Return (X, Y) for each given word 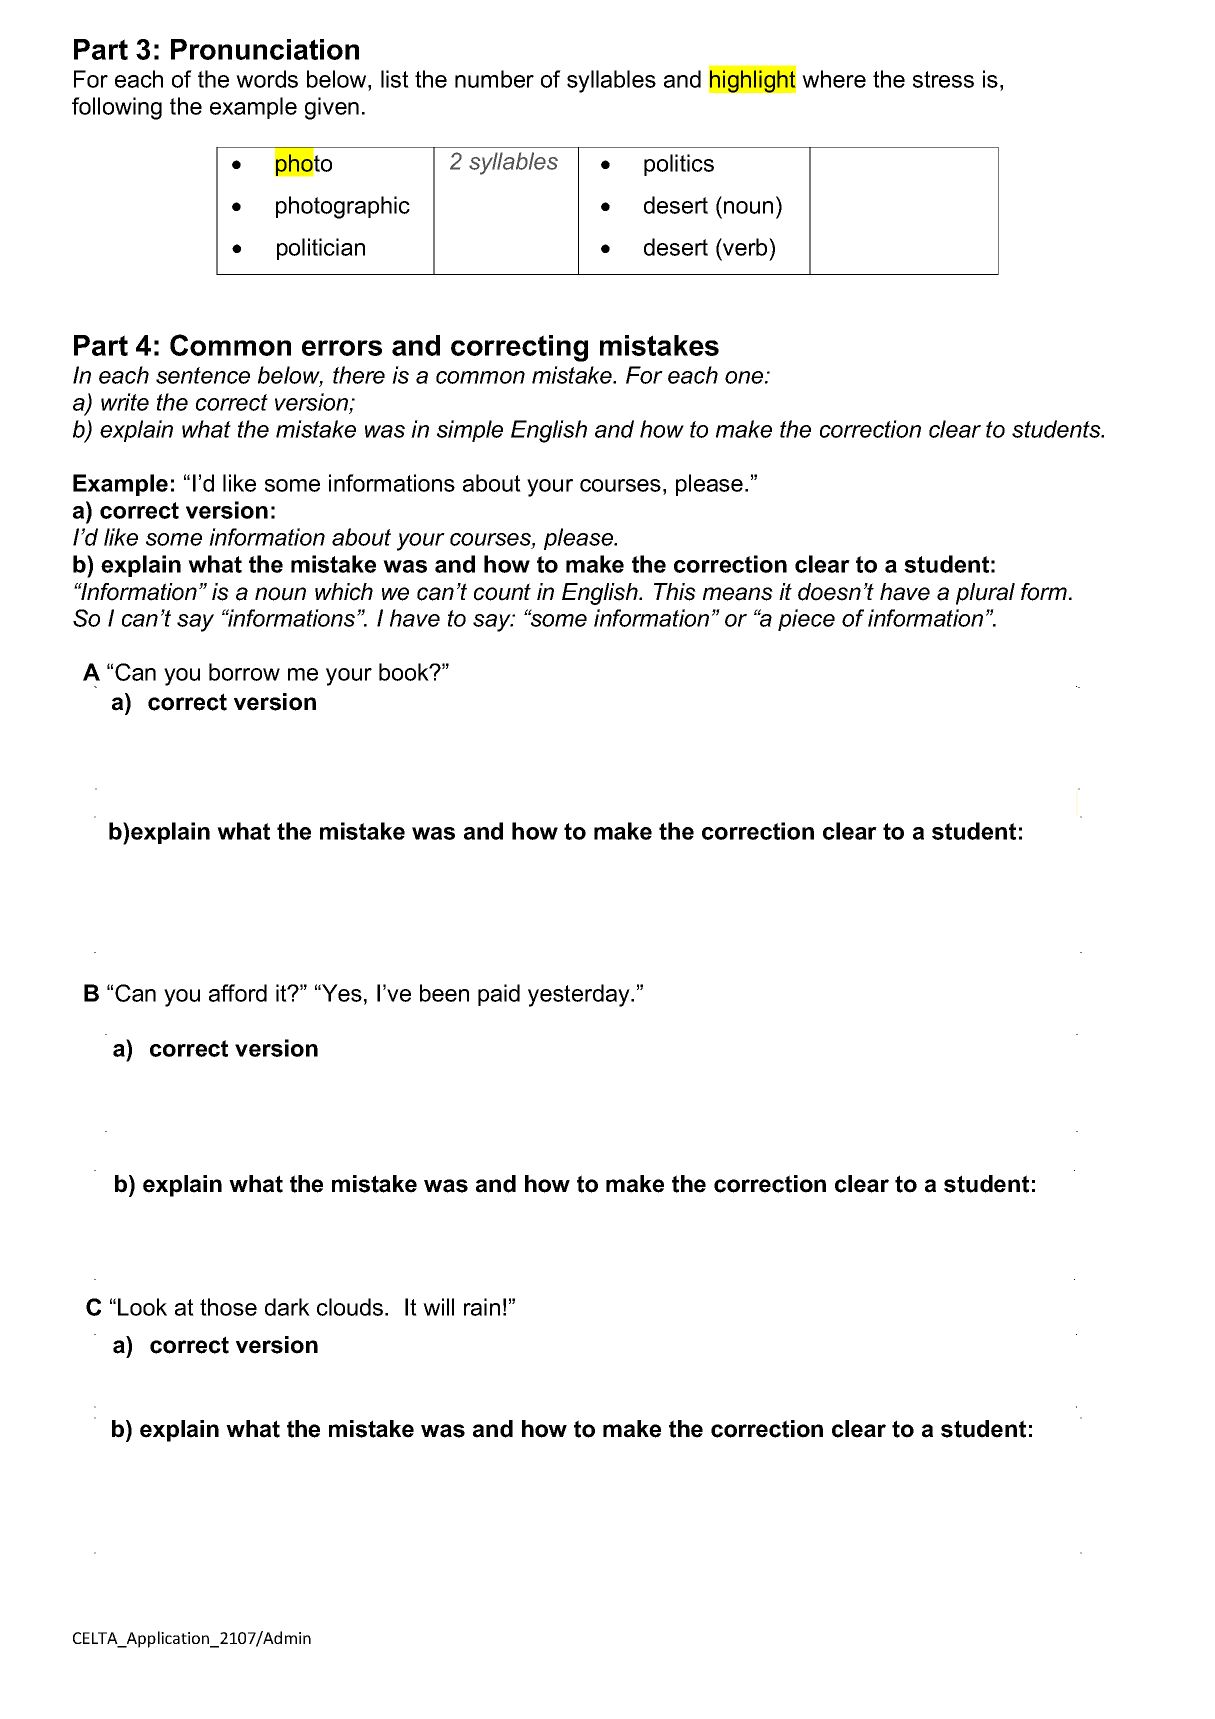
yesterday (580, 995)
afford (238, 993)
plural (985, 594)
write (125, 402)
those (228, 1307)
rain (482, 1307)
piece (806, 620)
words (267, 79)
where (834, 79)
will (438, 1307)
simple (470, 431)
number (494, 79)
